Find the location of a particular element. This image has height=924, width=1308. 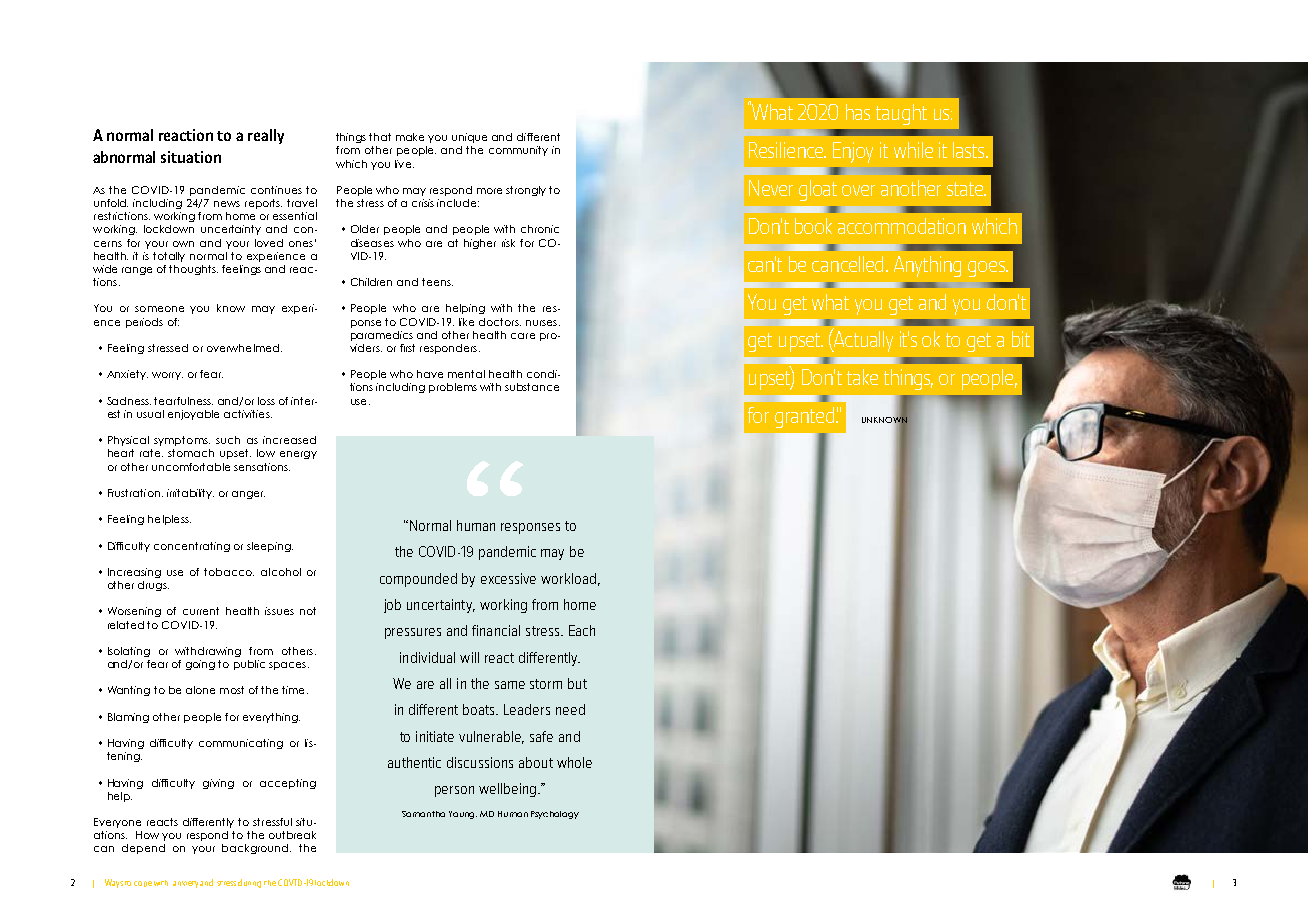

while is located at coordinates (913, 150).
